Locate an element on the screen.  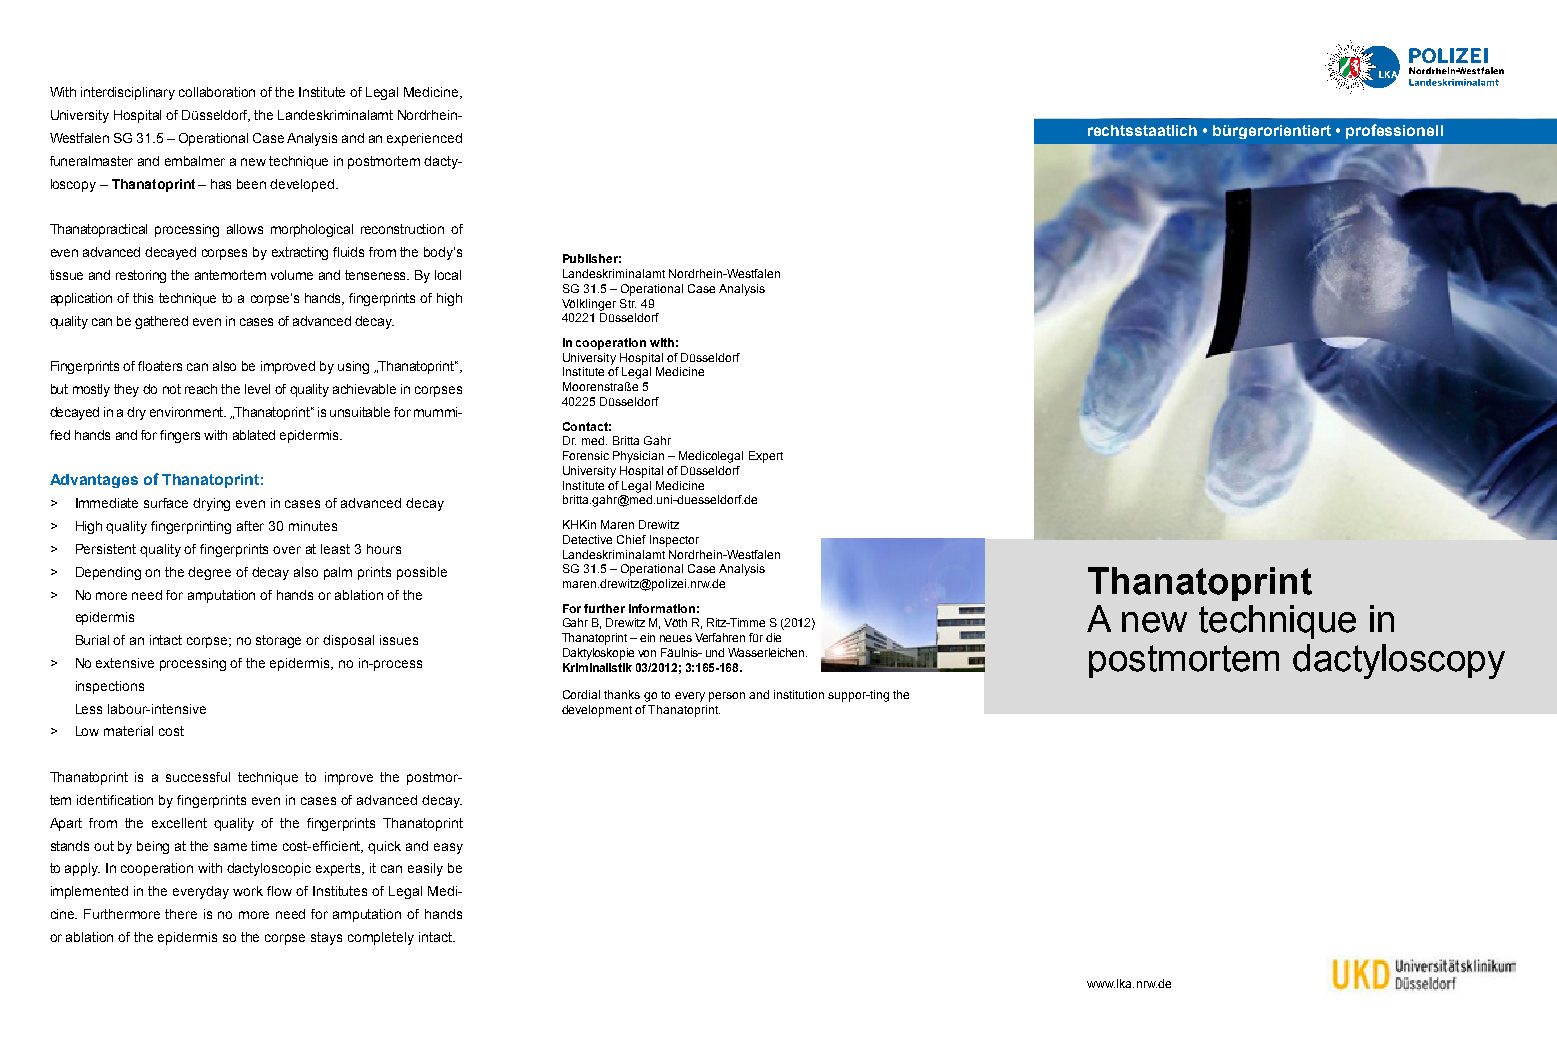
interdisciplinary is located at coordinates (128, 93).
